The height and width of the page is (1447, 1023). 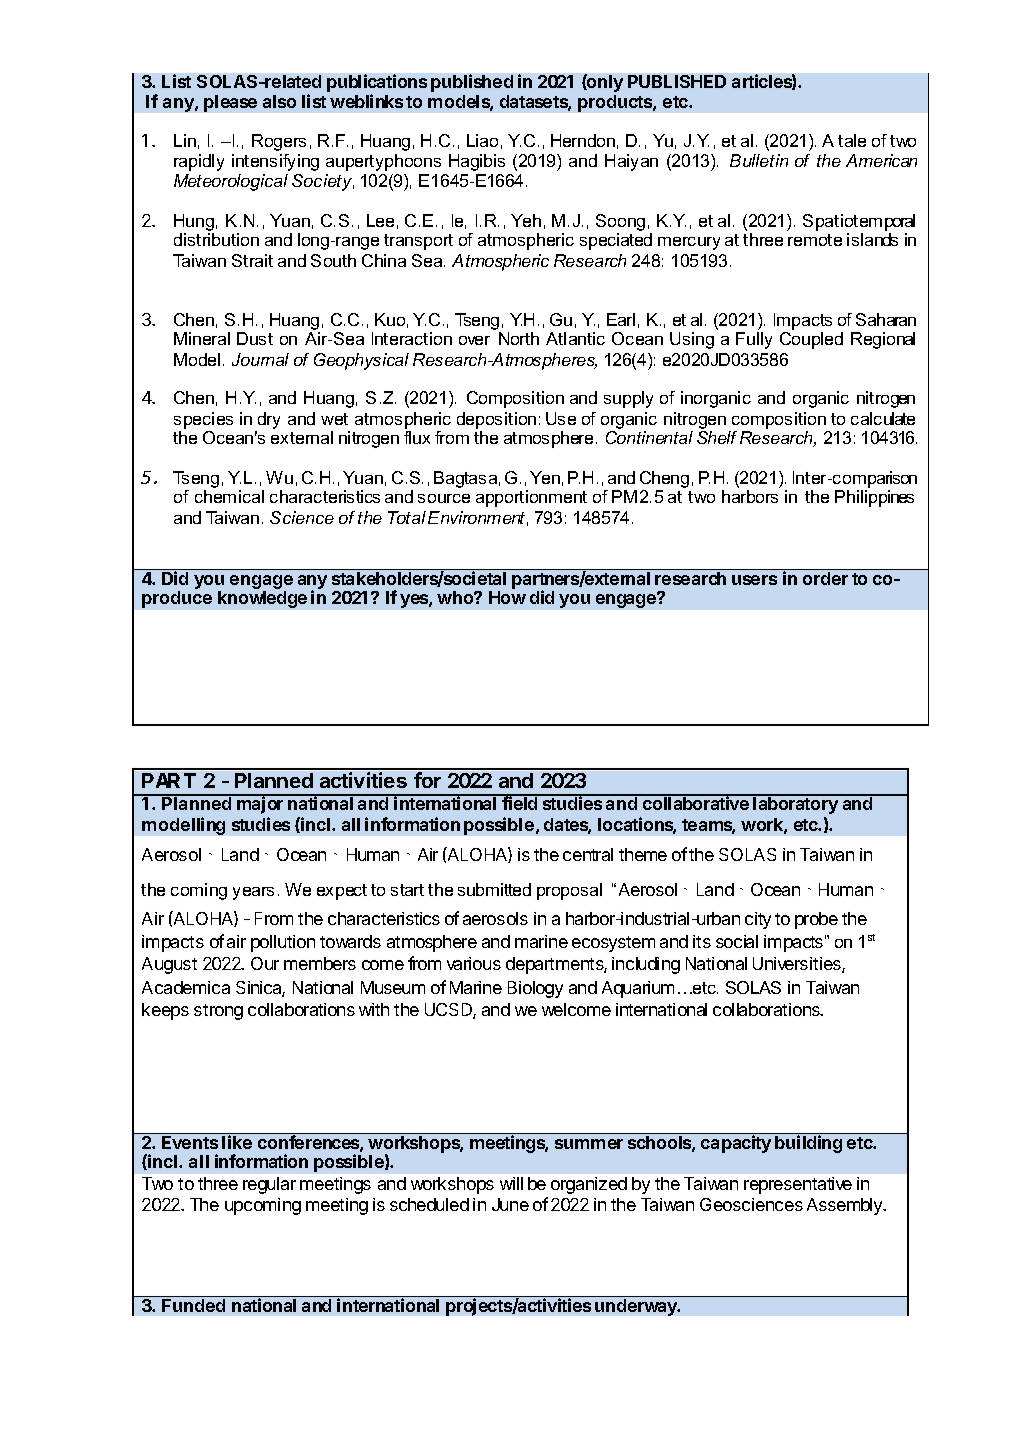 I want to click on Funded, so click(x=193, y=1305).
